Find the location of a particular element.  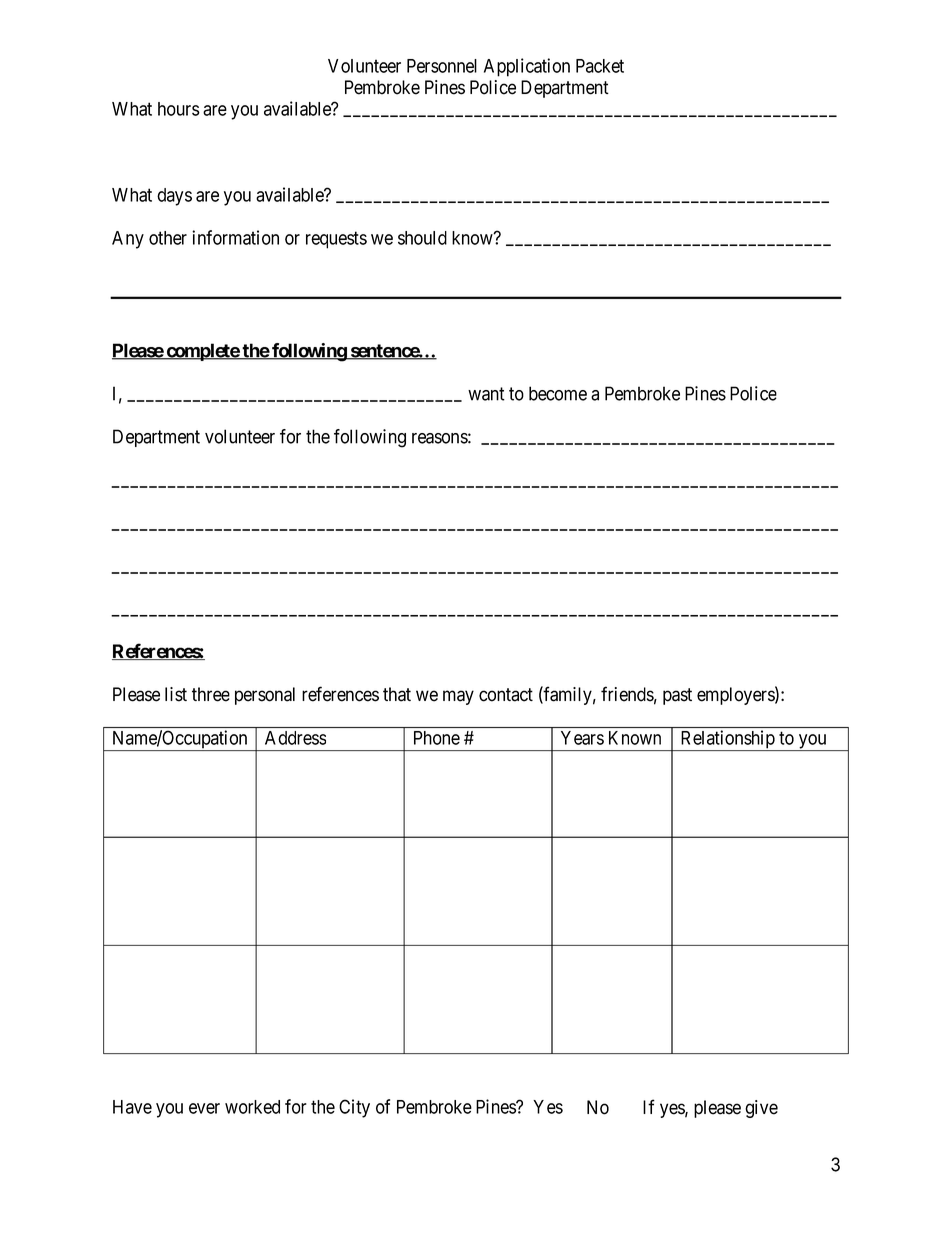

ever is located at coordinates (204, 1108).
